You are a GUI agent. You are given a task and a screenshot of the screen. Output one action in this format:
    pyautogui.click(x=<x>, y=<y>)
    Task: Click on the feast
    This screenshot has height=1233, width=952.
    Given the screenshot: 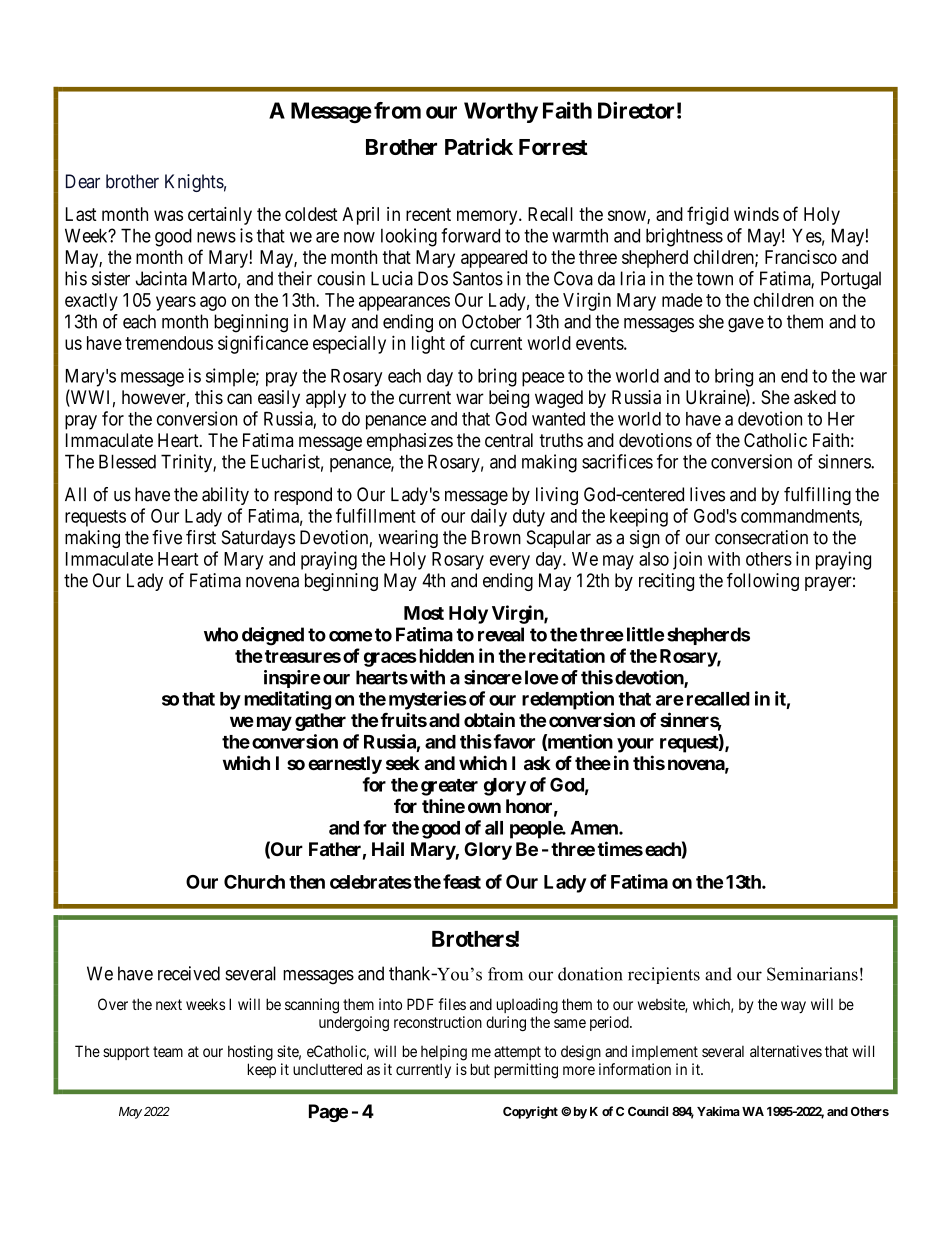 What is the action you would take?
    pyautogui.click(x=462, y=881)
